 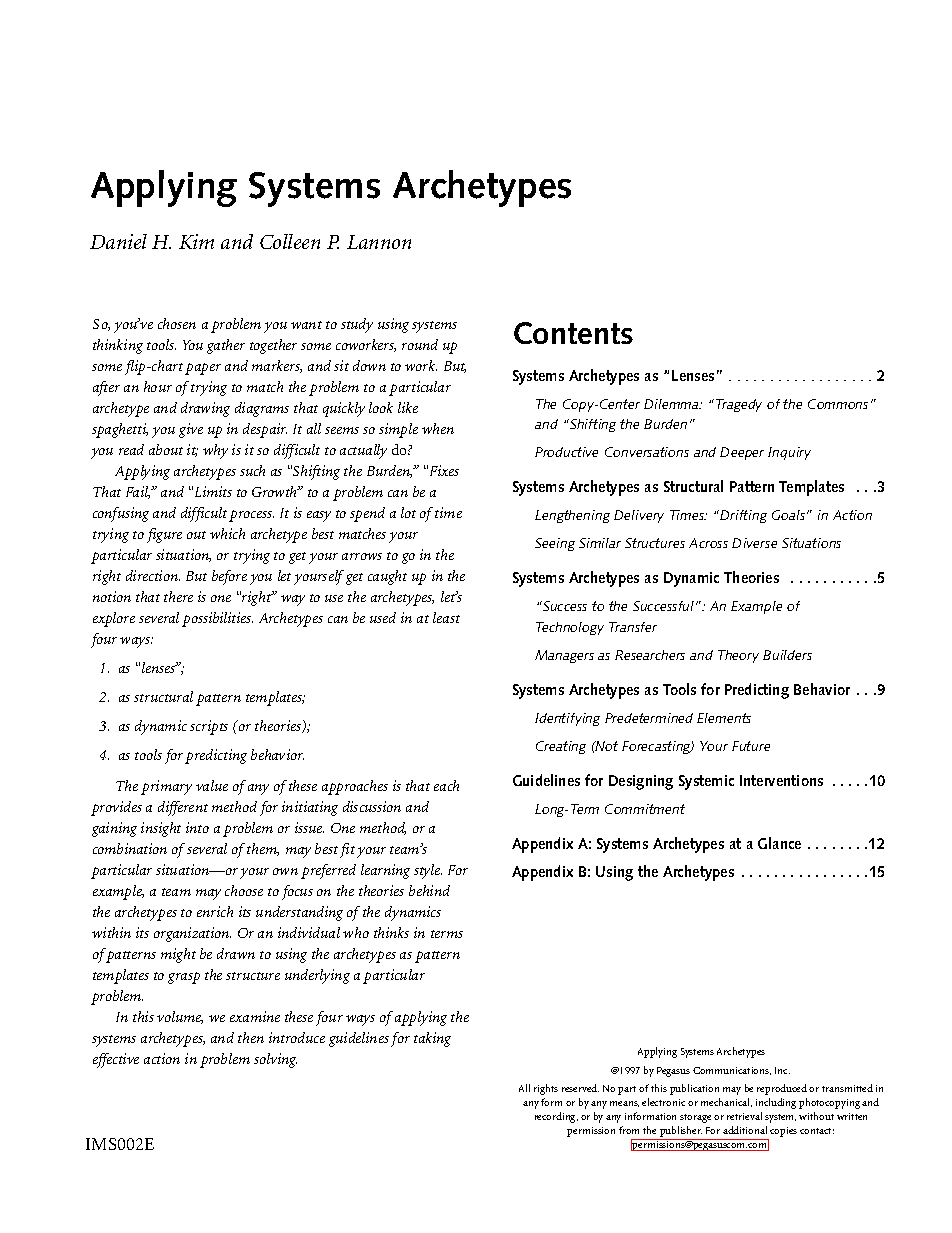 I want to click on Contents, so click(x=573, y=333).
